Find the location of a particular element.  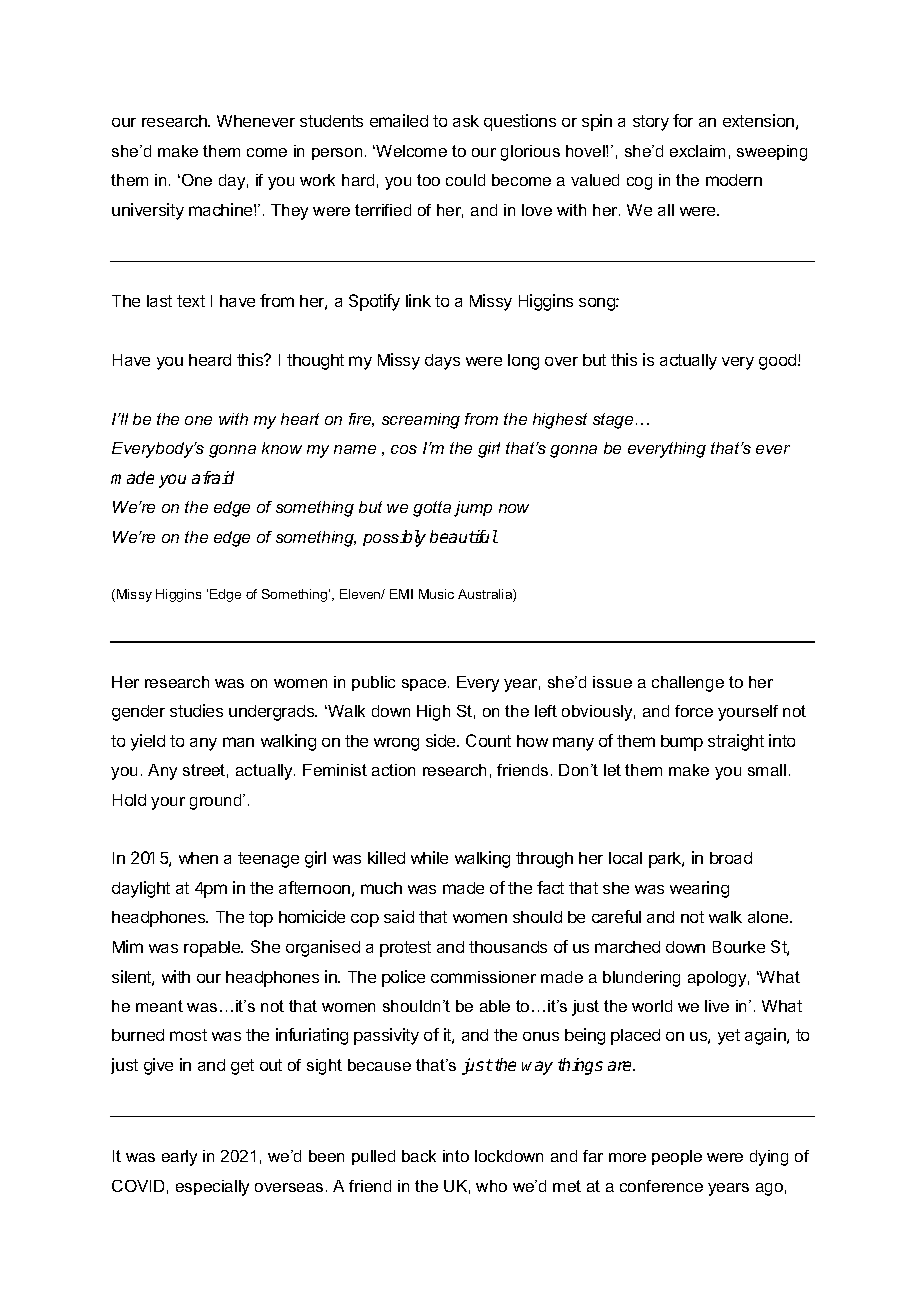

back is located at coordinates (419, 1156).
